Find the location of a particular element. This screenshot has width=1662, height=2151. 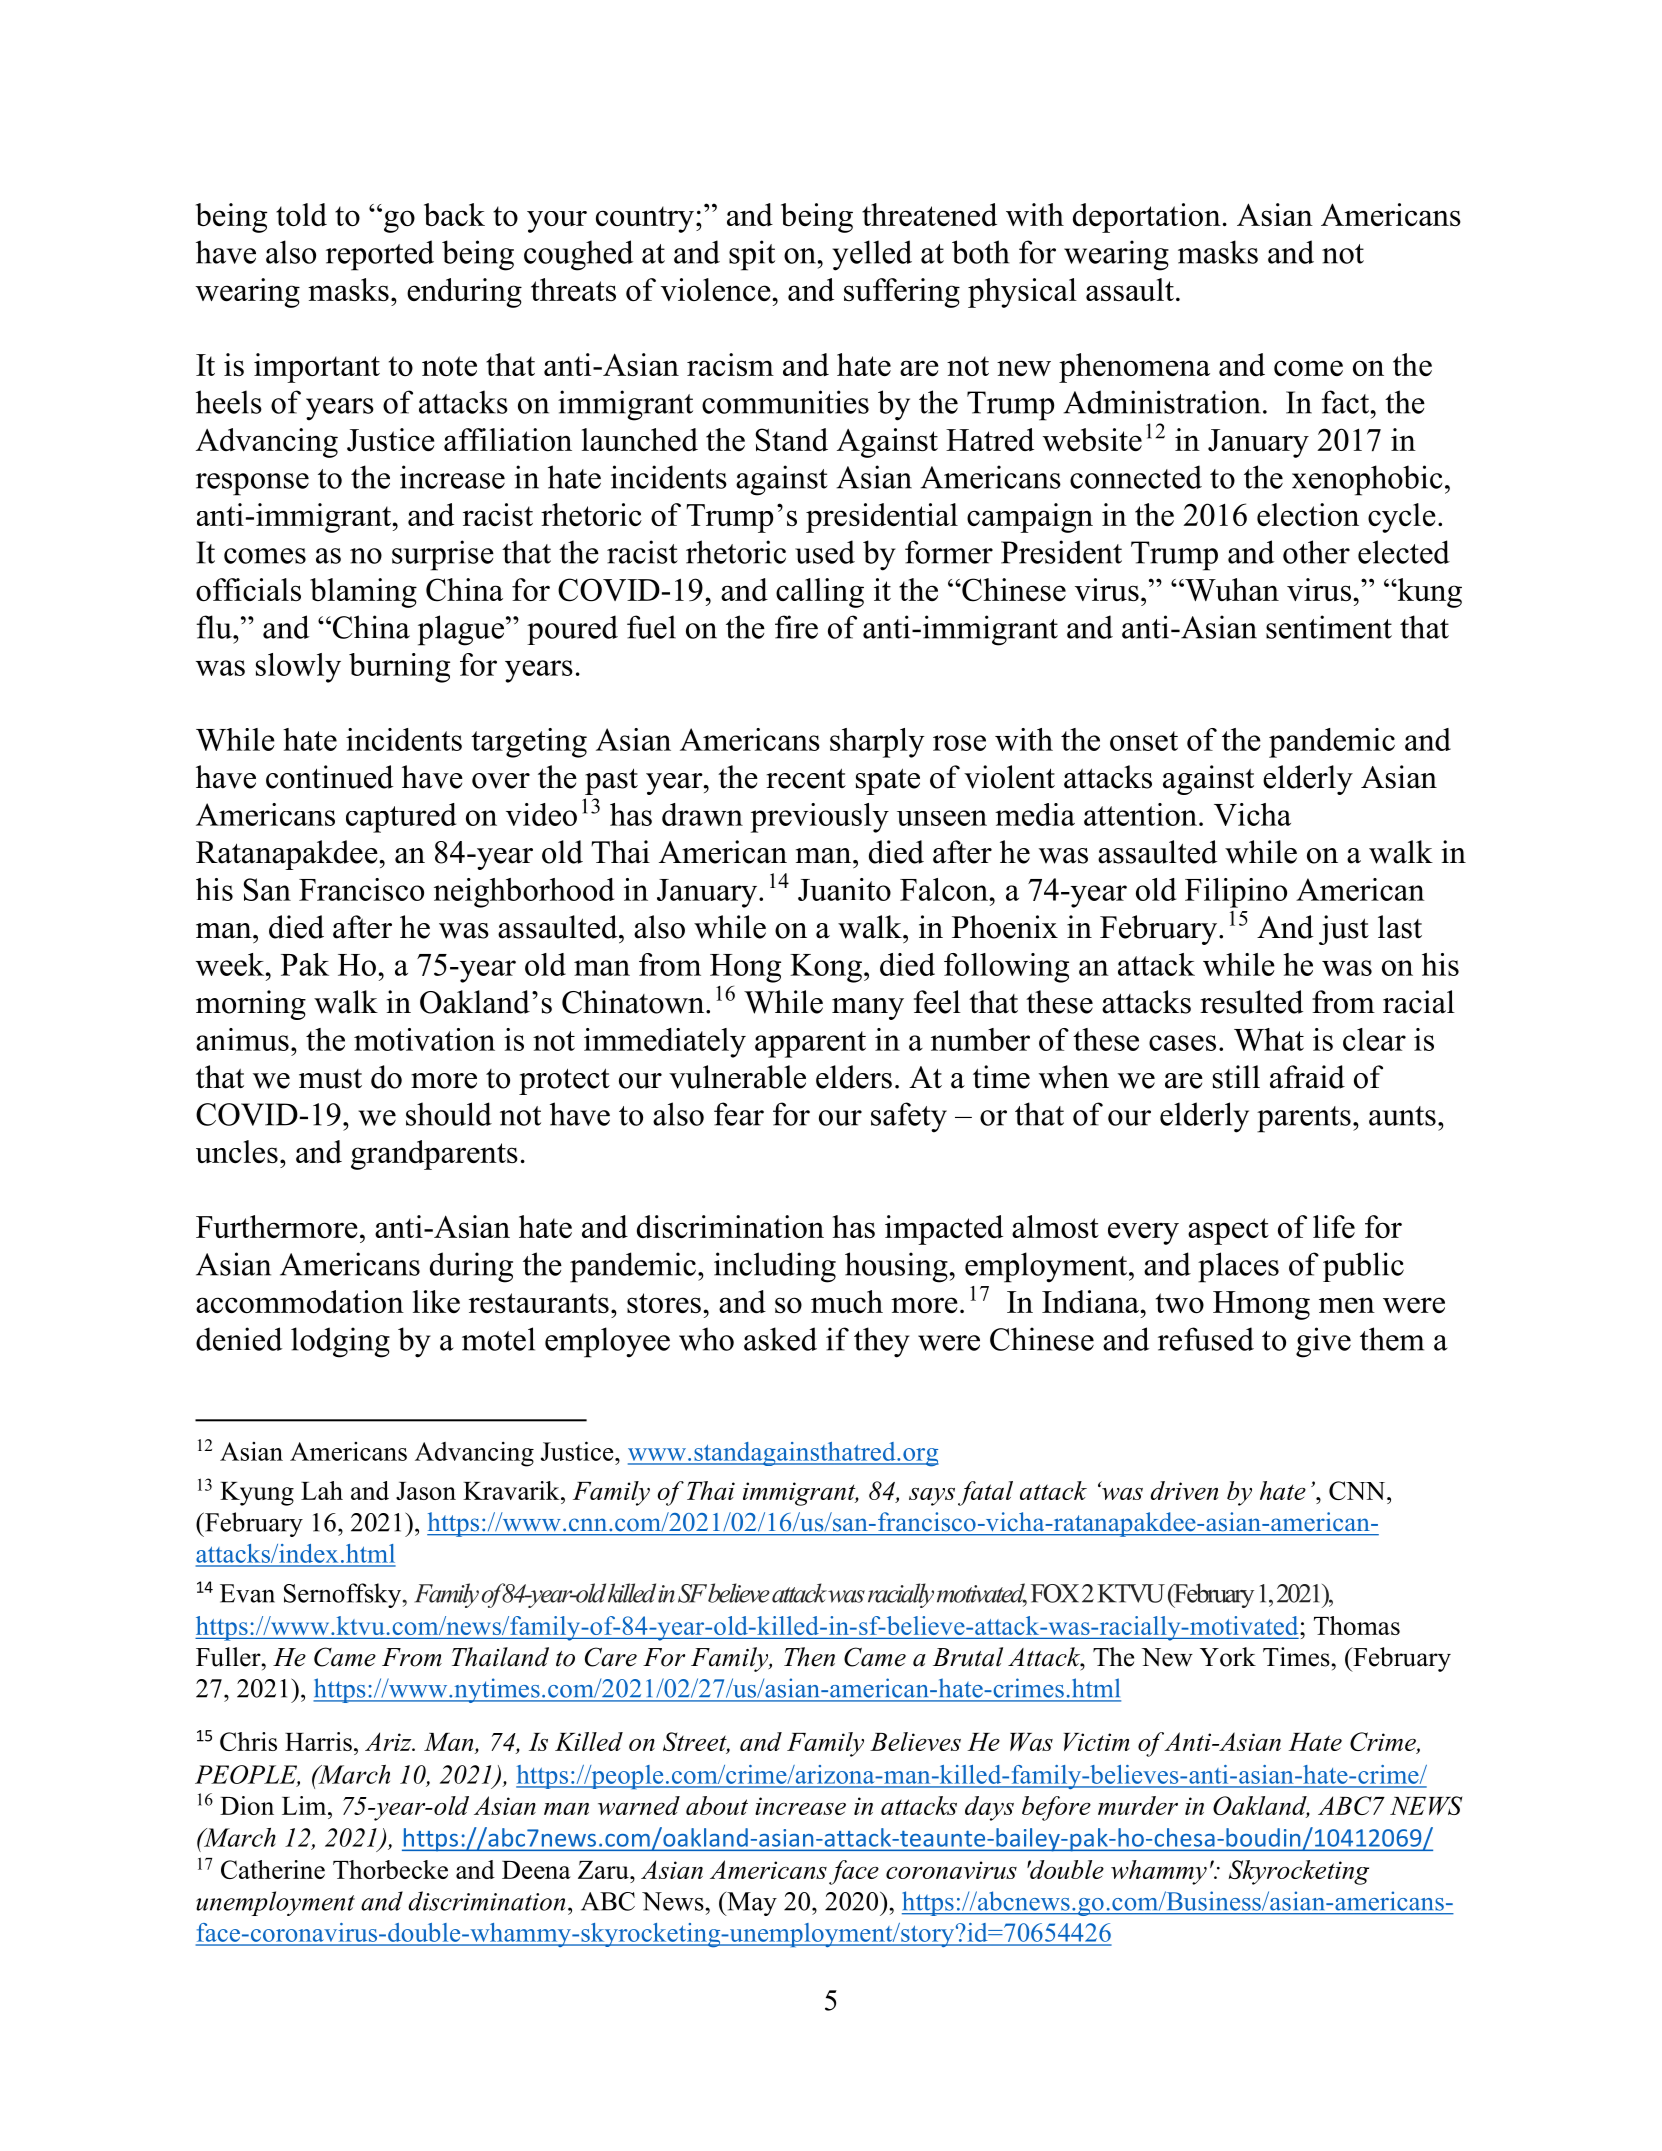

Lim is located at coordinates (305, 1805).
